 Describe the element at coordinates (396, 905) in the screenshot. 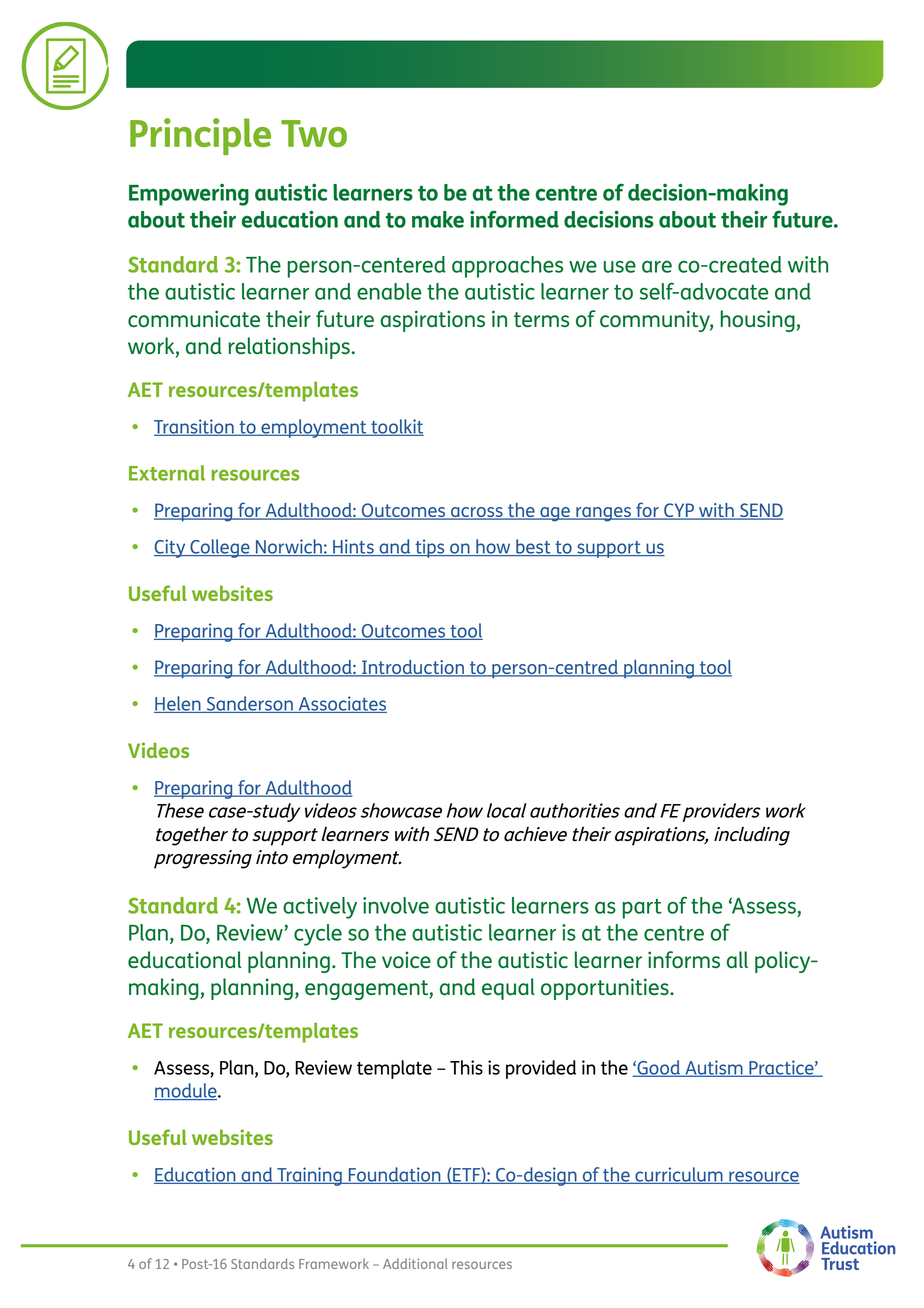

I see `involve` at that location.
